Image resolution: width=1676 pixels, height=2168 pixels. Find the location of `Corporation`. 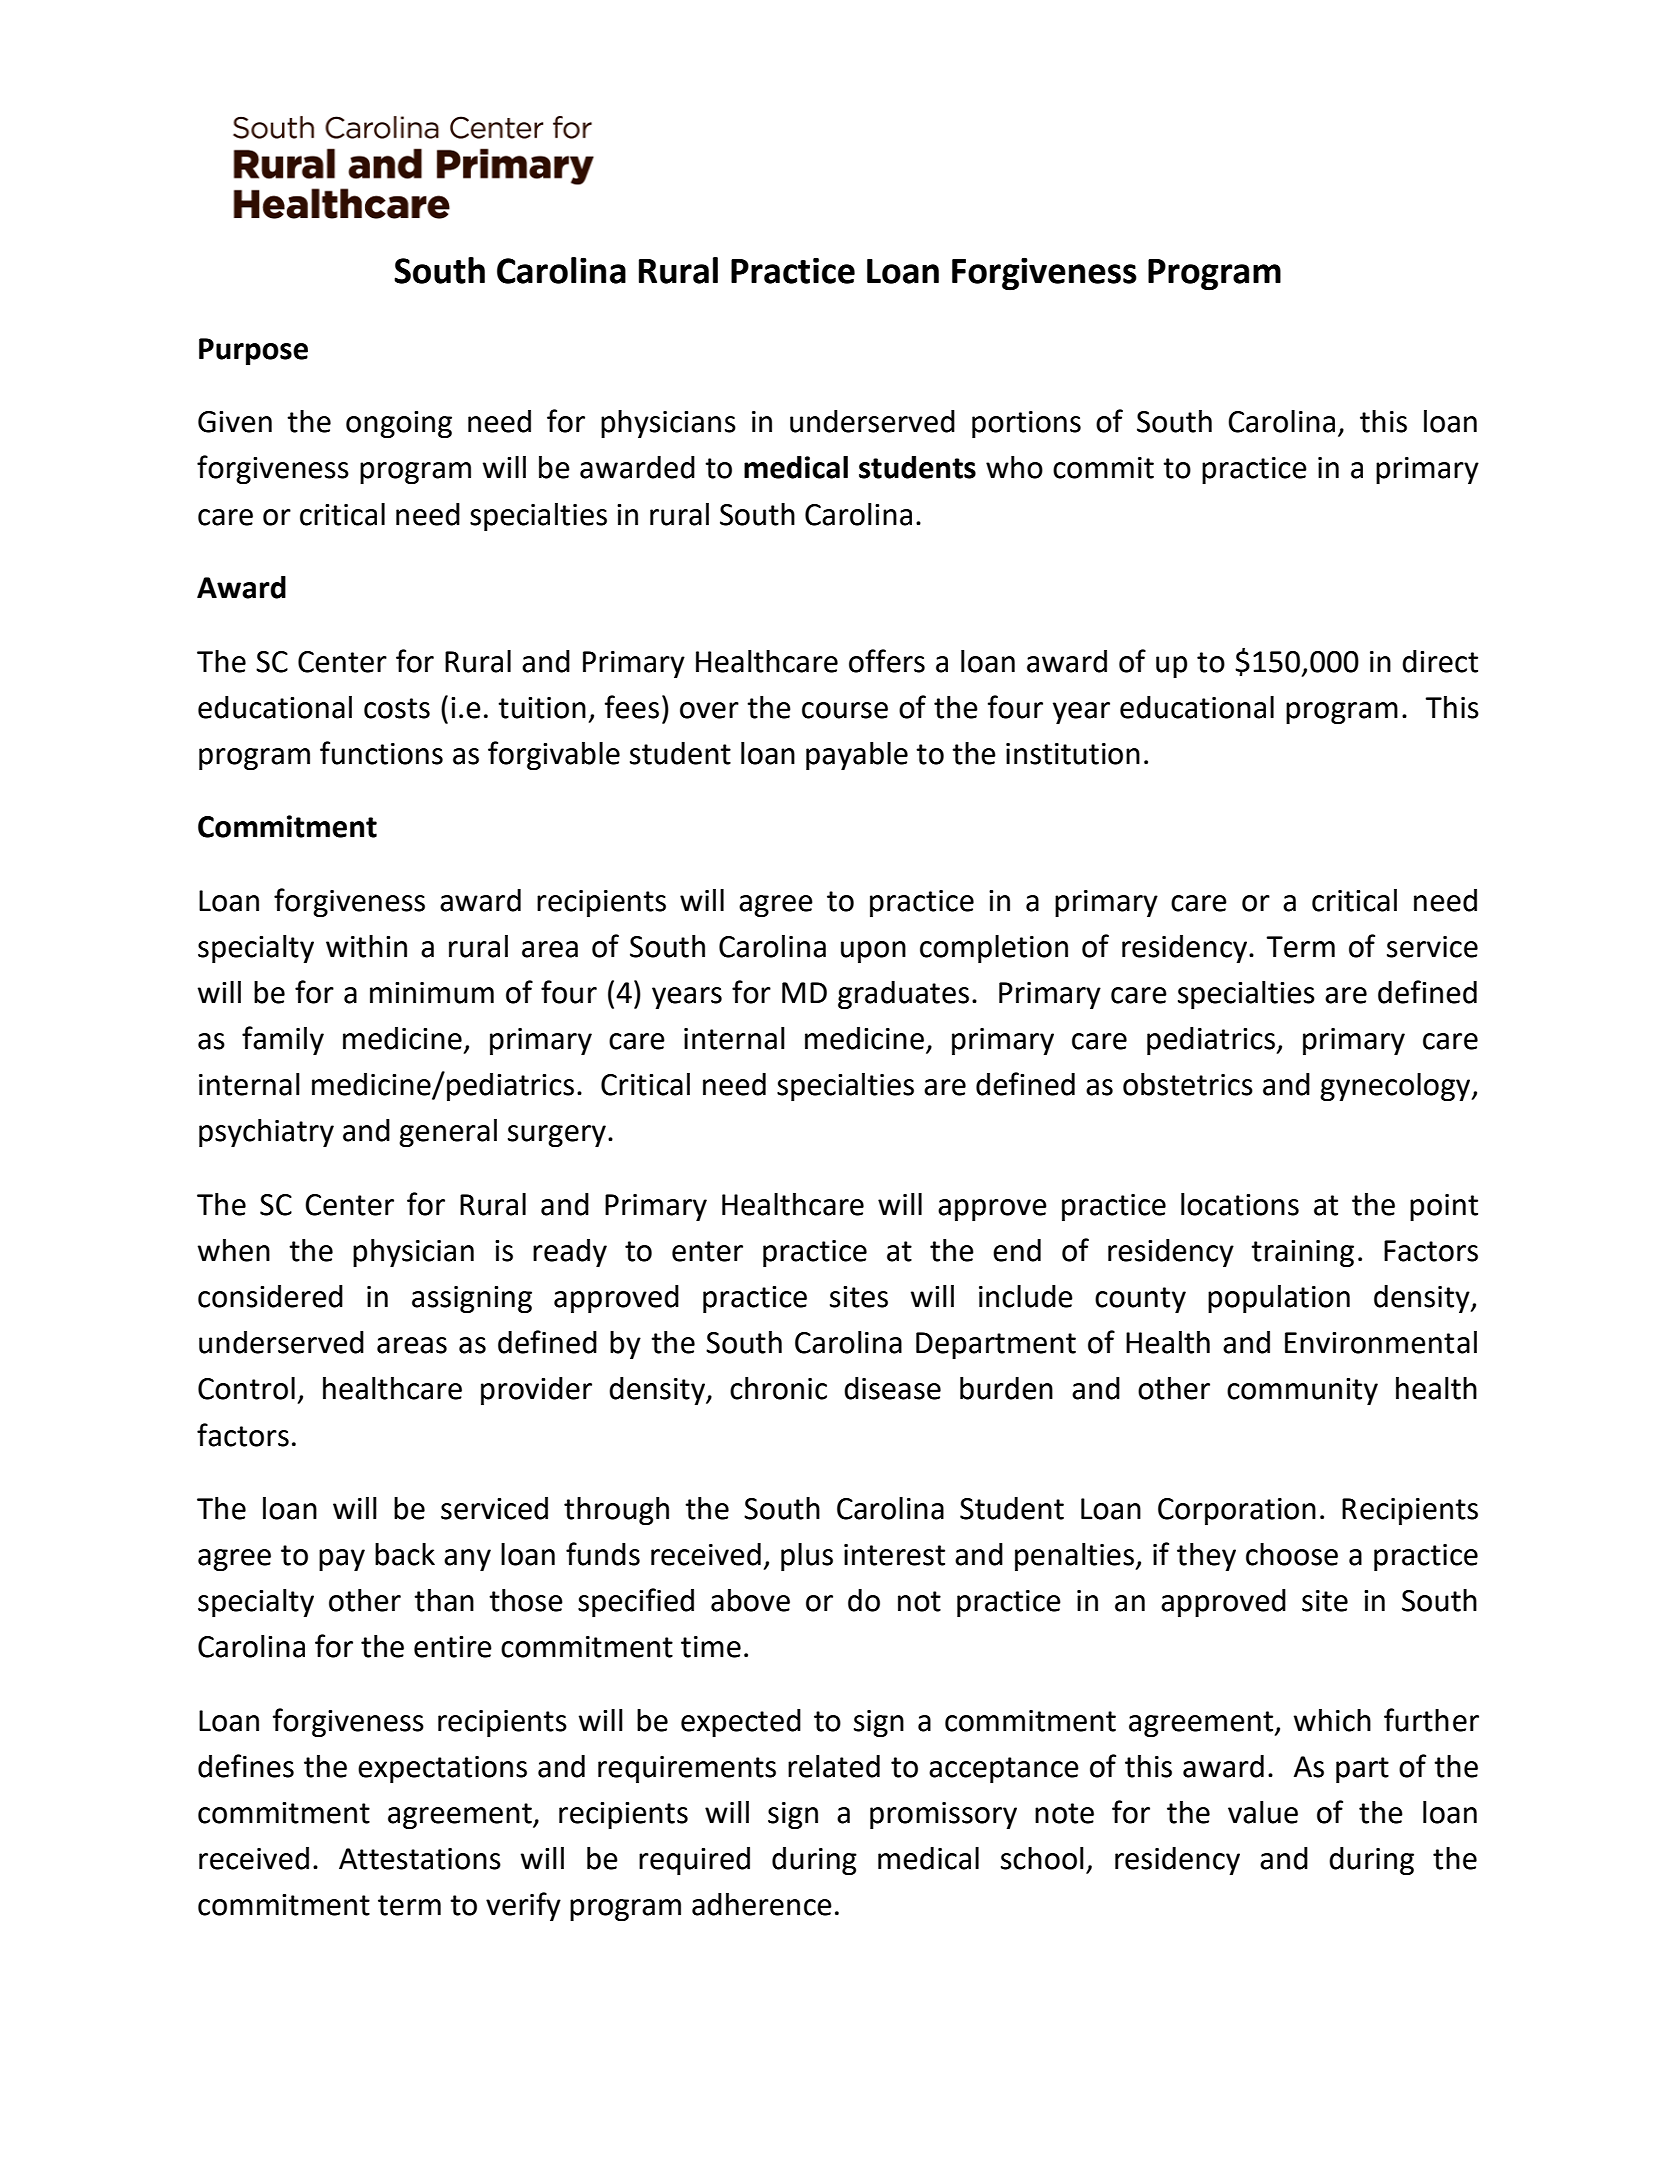

Corporation is located at coordinates (1237, 1511).
